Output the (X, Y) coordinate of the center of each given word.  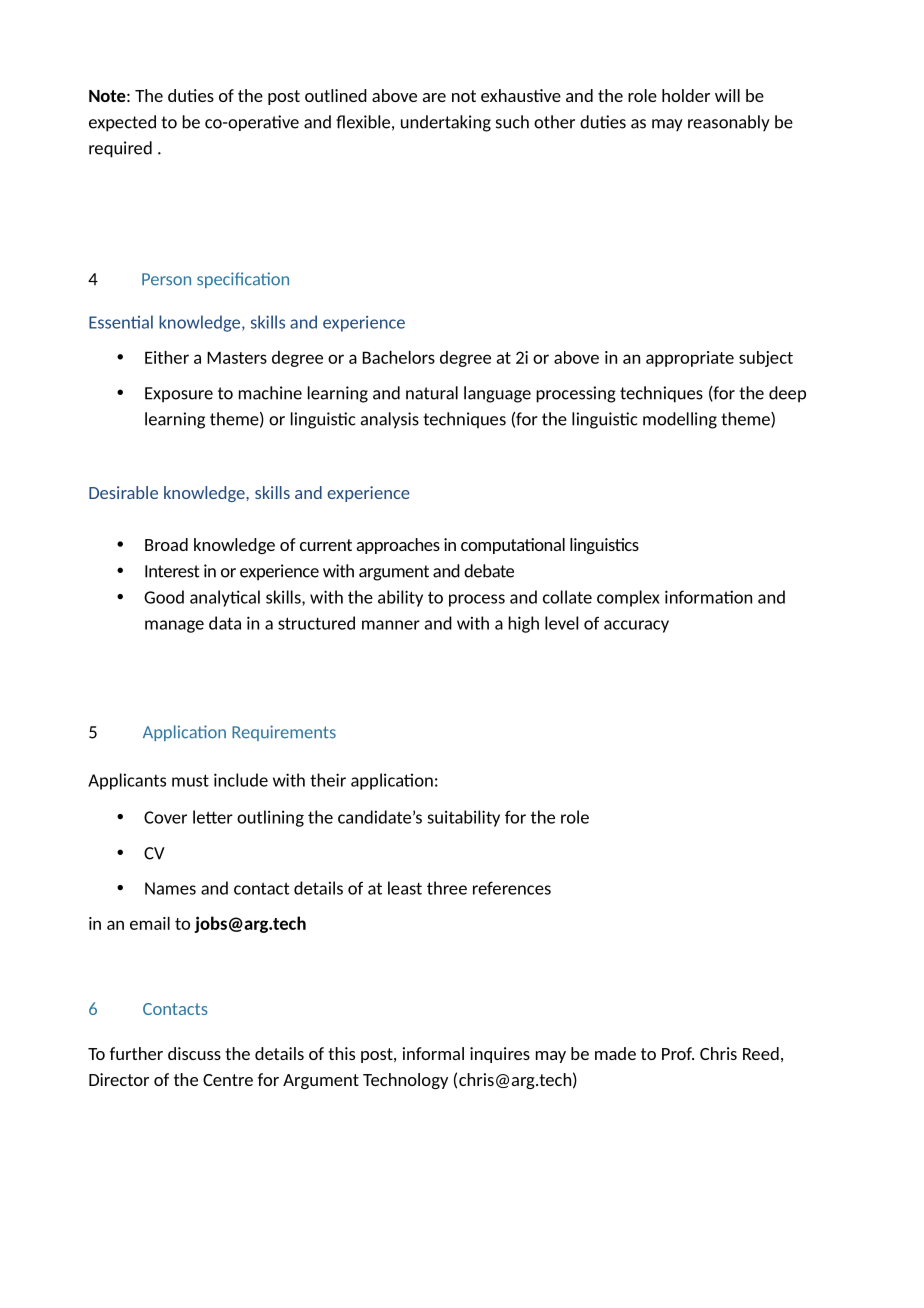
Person (166, 279)
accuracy (636, 626)
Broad (166, 544)
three (447, 888)
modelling (680, 420)
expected (122, 123)
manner (391, 625)
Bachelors (399, 357)
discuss (194, 1053)
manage (174, 626)
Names (170, 888)
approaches (398, 546)
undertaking (446, 123)
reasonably (729, 123)
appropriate (690, 359)
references (512, 888)
